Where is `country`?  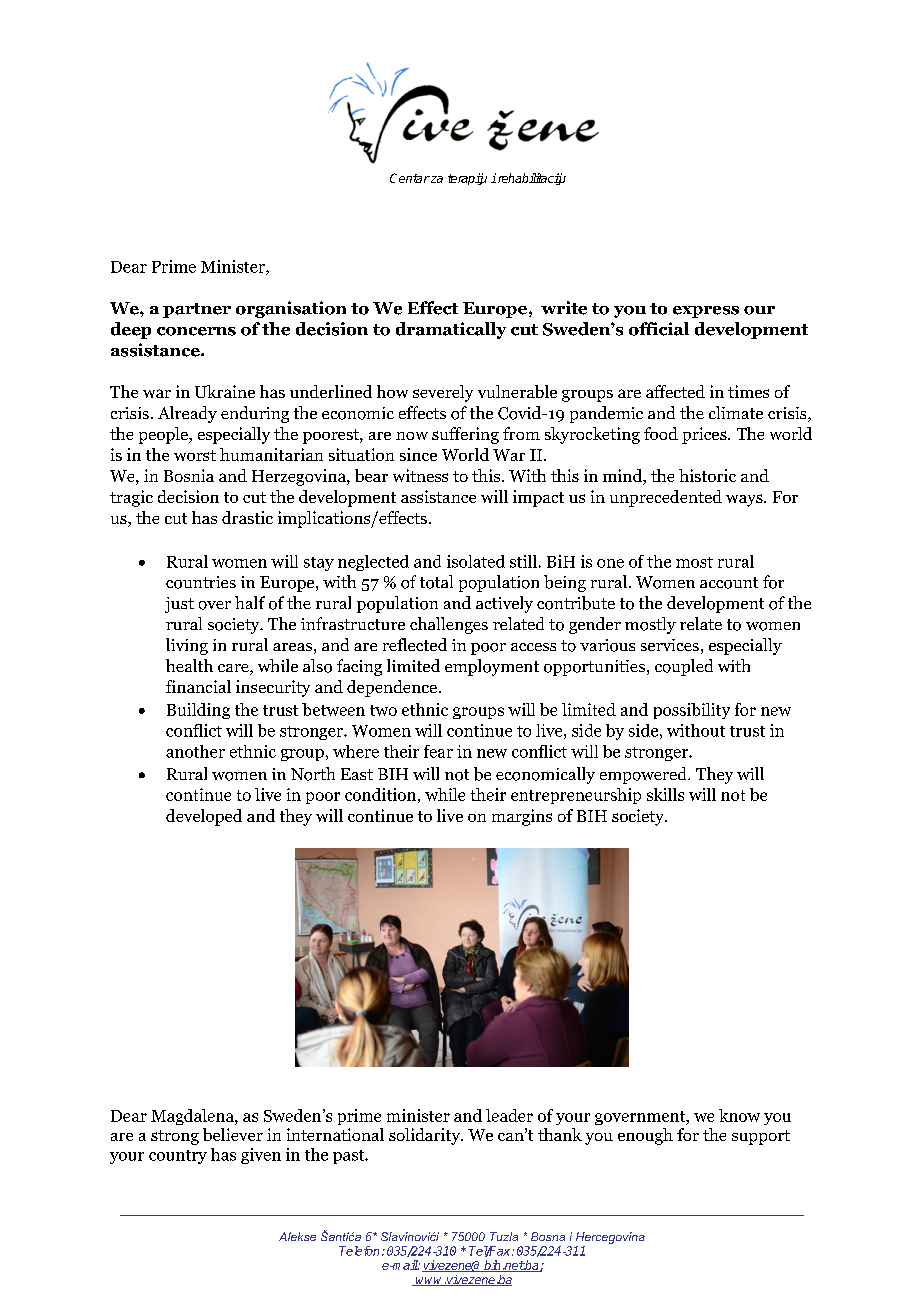 country is located at coordinates (178, 1157).
